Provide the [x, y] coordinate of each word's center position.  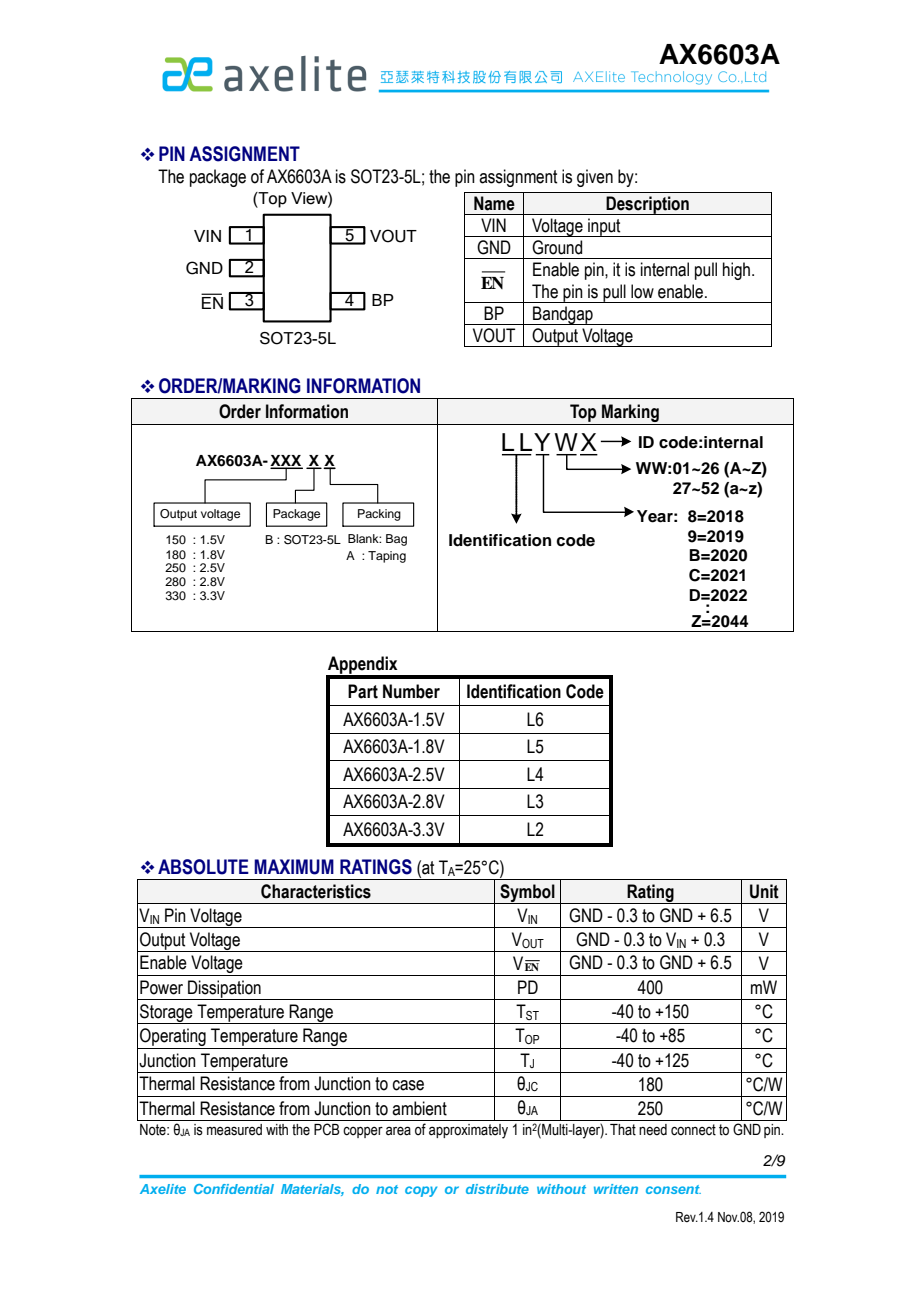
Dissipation [224, 990]
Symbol [527, 894]
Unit [764, 891]
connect [693, 1130]
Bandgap [563, 315]
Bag [396, 540]
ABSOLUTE [203, 867]
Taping [387, 557]
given [595, 178]
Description [647, 205]
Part [363, 691]
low [642, 291]
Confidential [234, 1189]
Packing [379, 515]
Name [494, 203]
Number [411, 691]
